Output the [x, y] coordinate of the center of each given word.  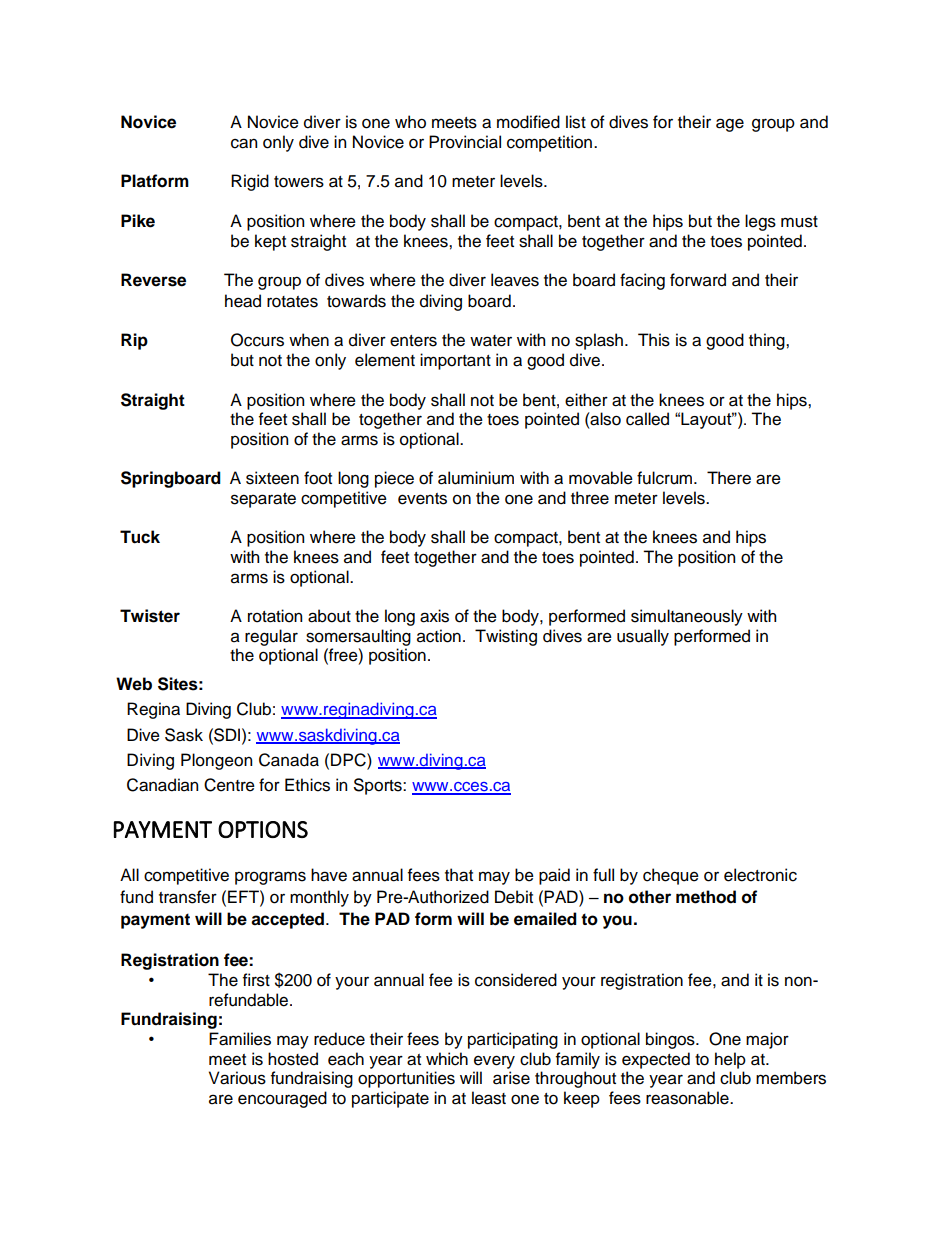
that [459, 875]
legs [760, 222]
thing [768, 341]
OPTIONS [263, 829]
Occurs [257, 340]
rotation [275, 616]
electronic [760, 875]
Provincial [465, 142]
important [455, 361]
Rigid [250, 182]
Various [237, 1078]
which [447, 1059]
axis [434, 616]
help [730, 1060]
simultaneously [687, 617]
